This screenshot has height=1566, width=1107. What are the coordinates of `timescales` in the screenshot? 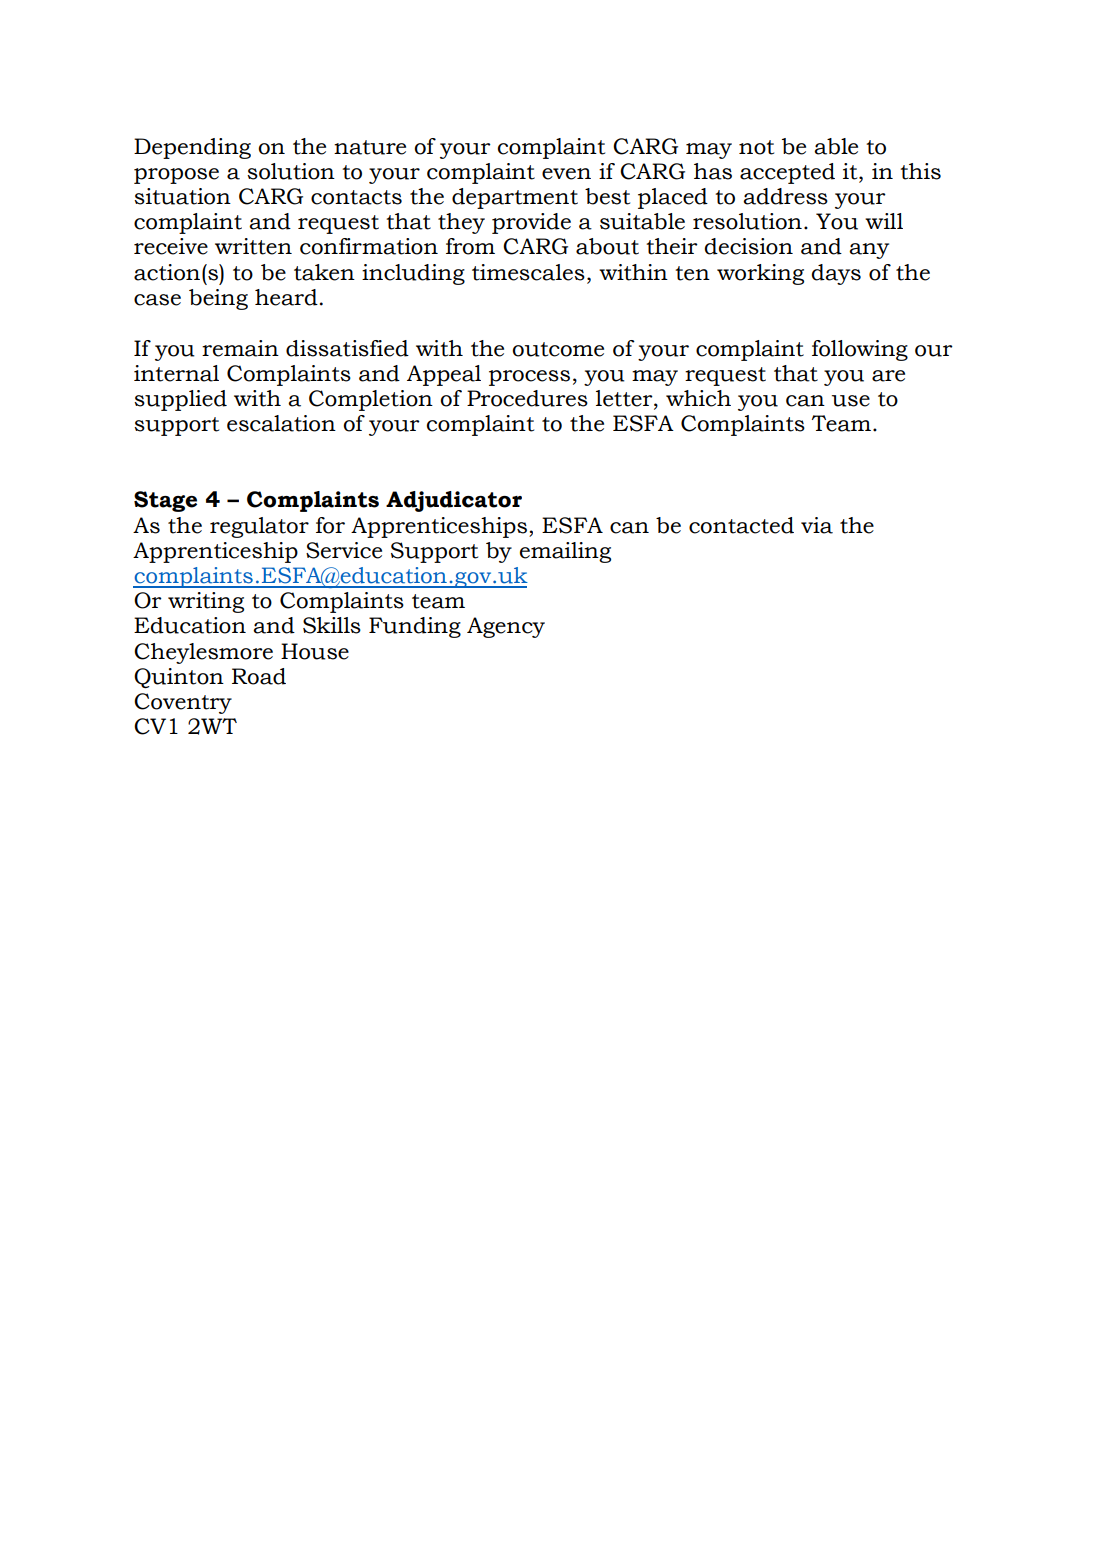 It's located at (528, 272).
